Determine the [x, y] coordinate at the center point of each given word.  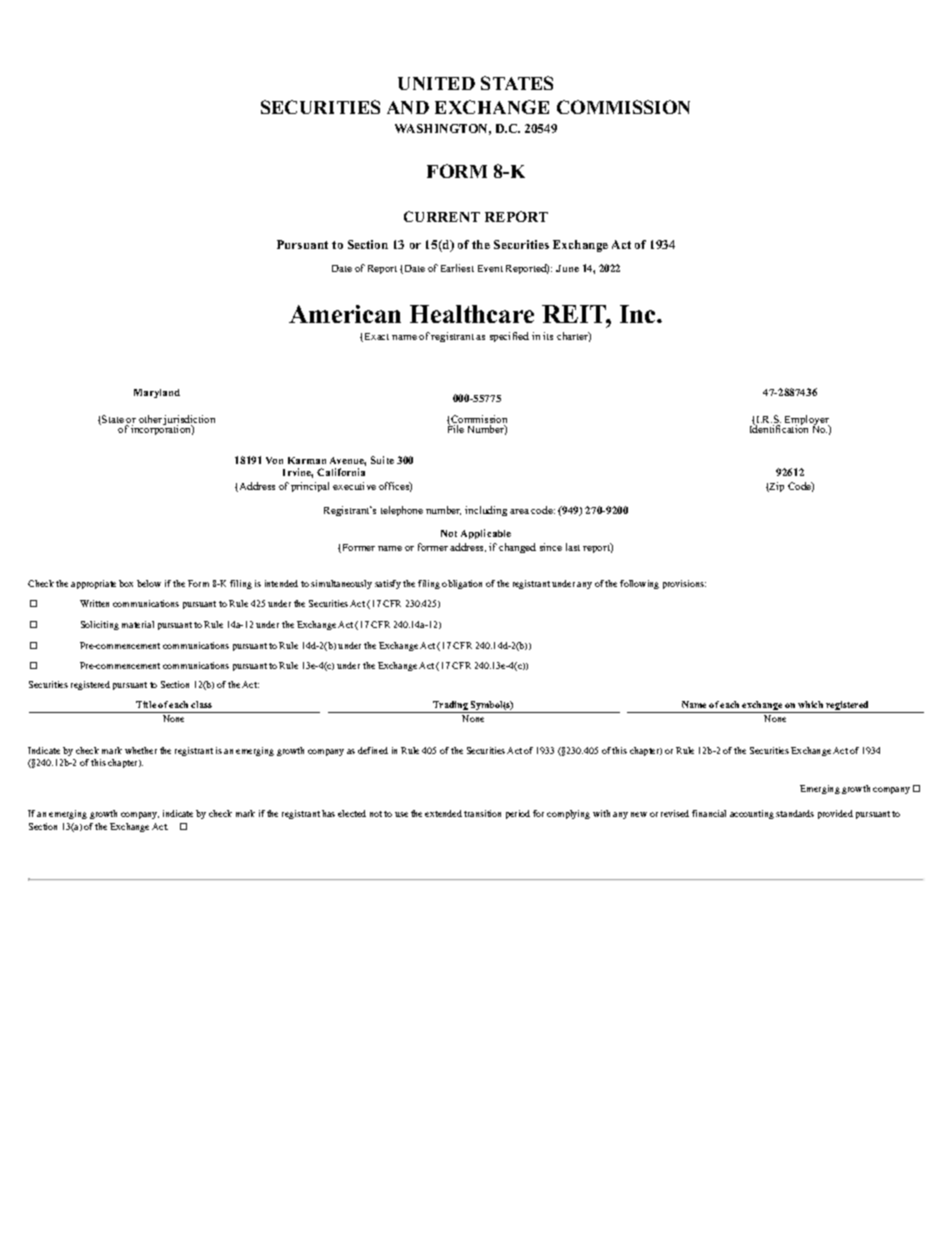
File [456, 428]
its [548, 336]
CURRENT [442, 216]
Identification [779, 428]
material [138, 624]
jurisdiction [189, 421]
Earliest [457, 268]
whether [141, 750]
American [345, 314]
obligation [462, 584]
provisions [684, 584]
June [567, 268]
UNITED [436, 83]
